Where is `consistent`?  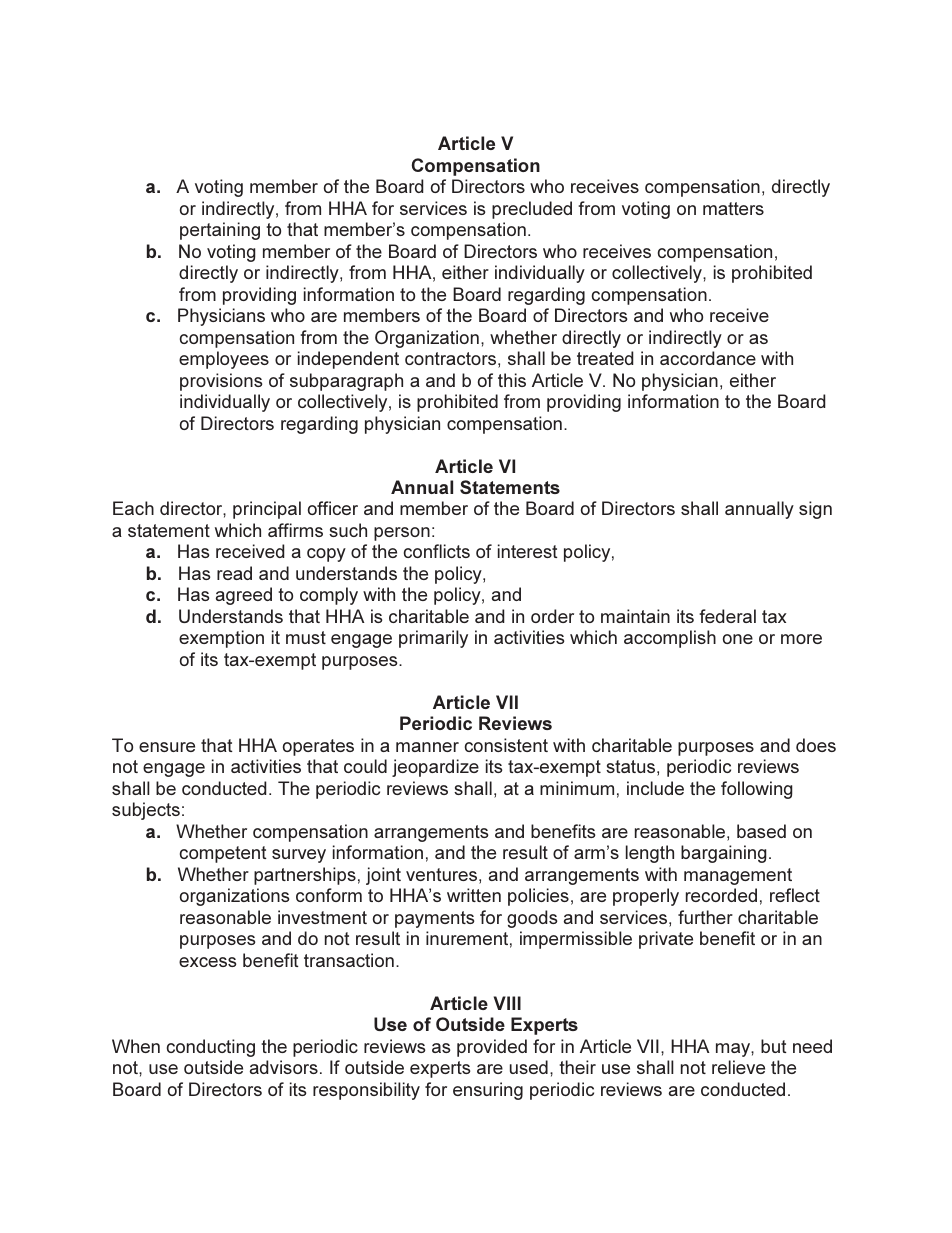 consistent is located at coordinates (506, 745).
